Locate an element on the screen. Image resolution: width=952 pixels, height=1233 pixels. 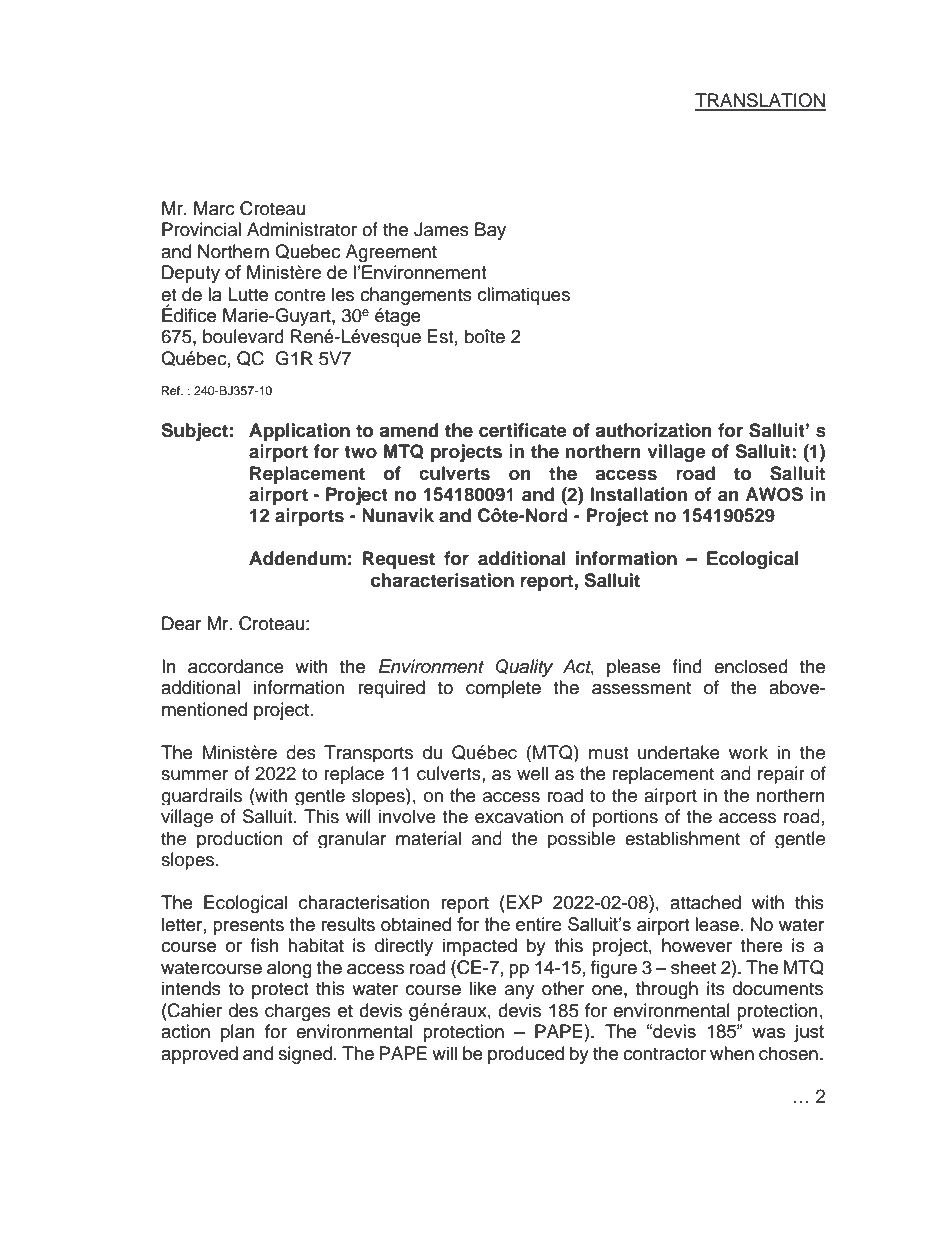
like is located at coordinates (483, 988).
